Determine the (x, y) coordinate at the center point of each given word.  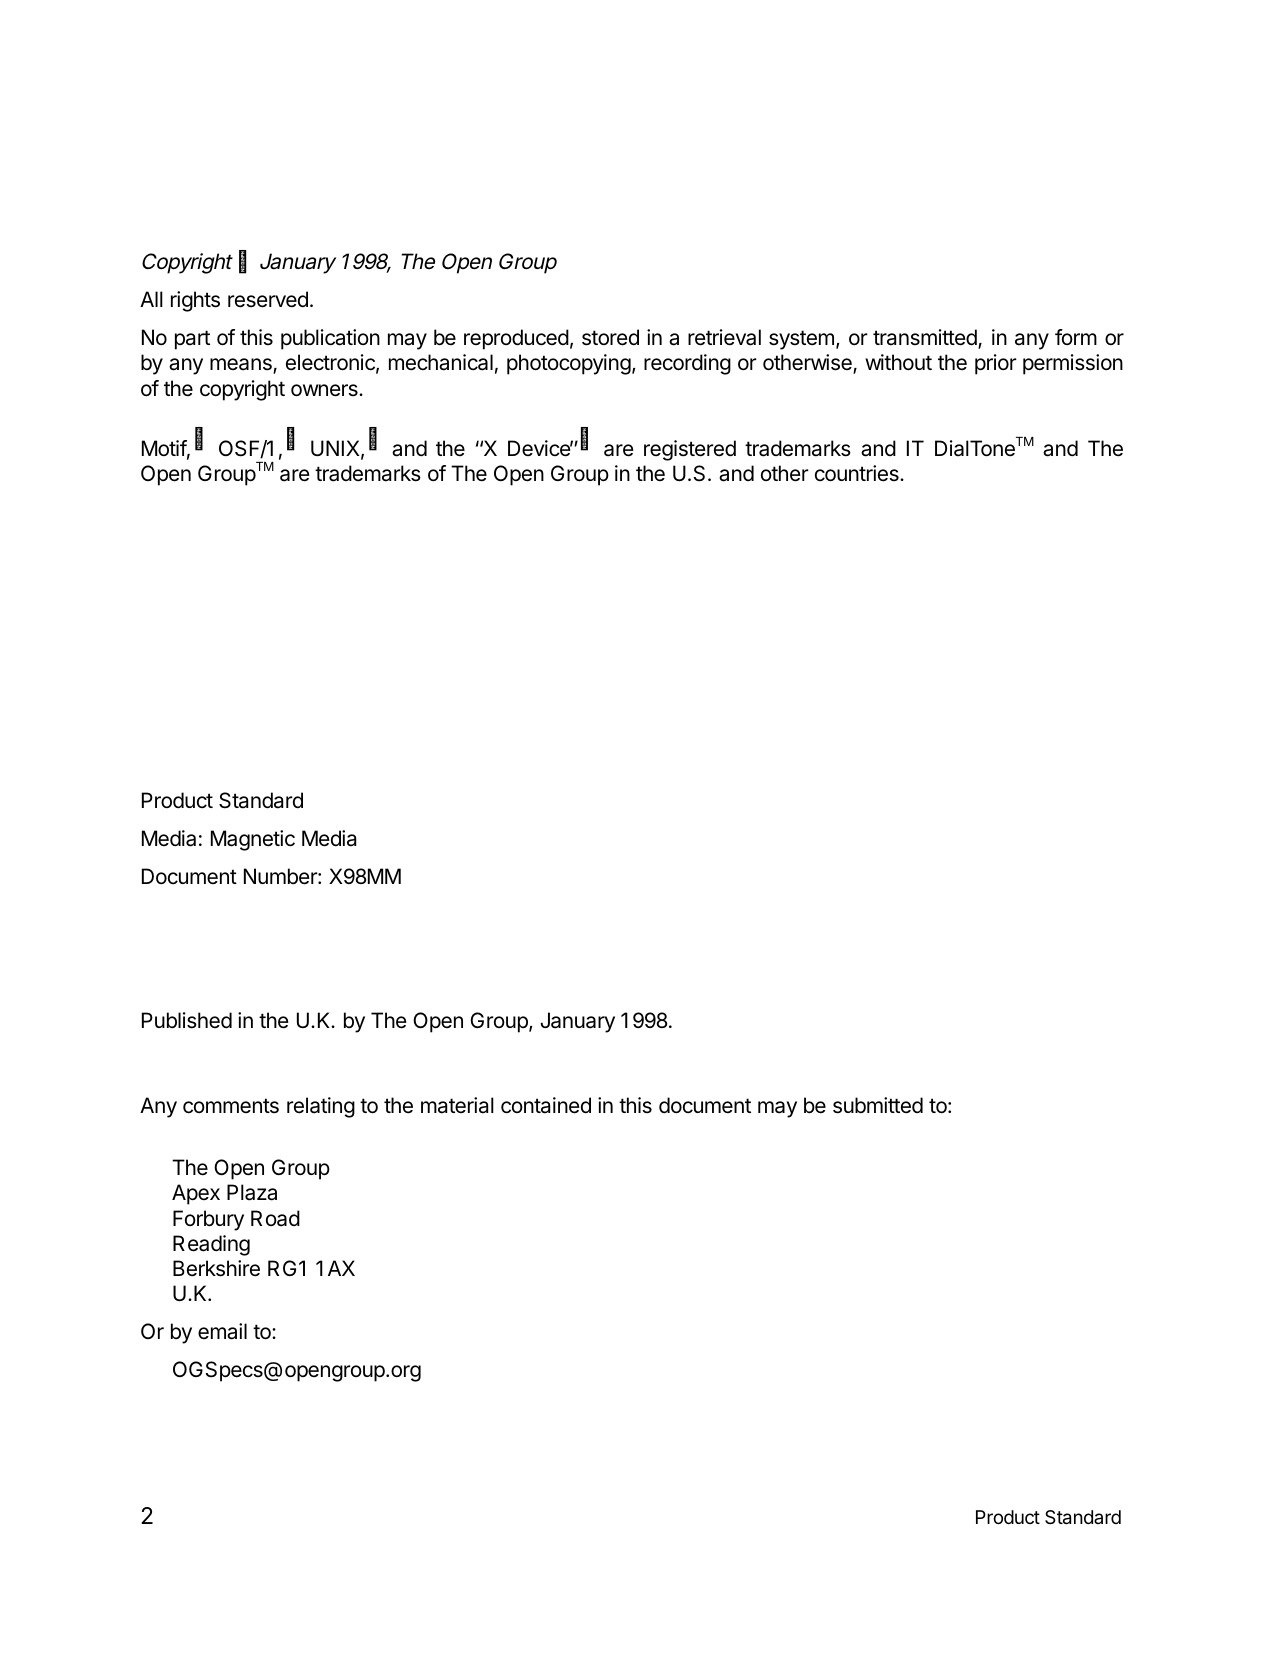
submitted (878, 1105)
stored (610, 337)
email (222, 1331)
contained (546, 1105)
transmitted (926, 338)
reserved (268, 299)
